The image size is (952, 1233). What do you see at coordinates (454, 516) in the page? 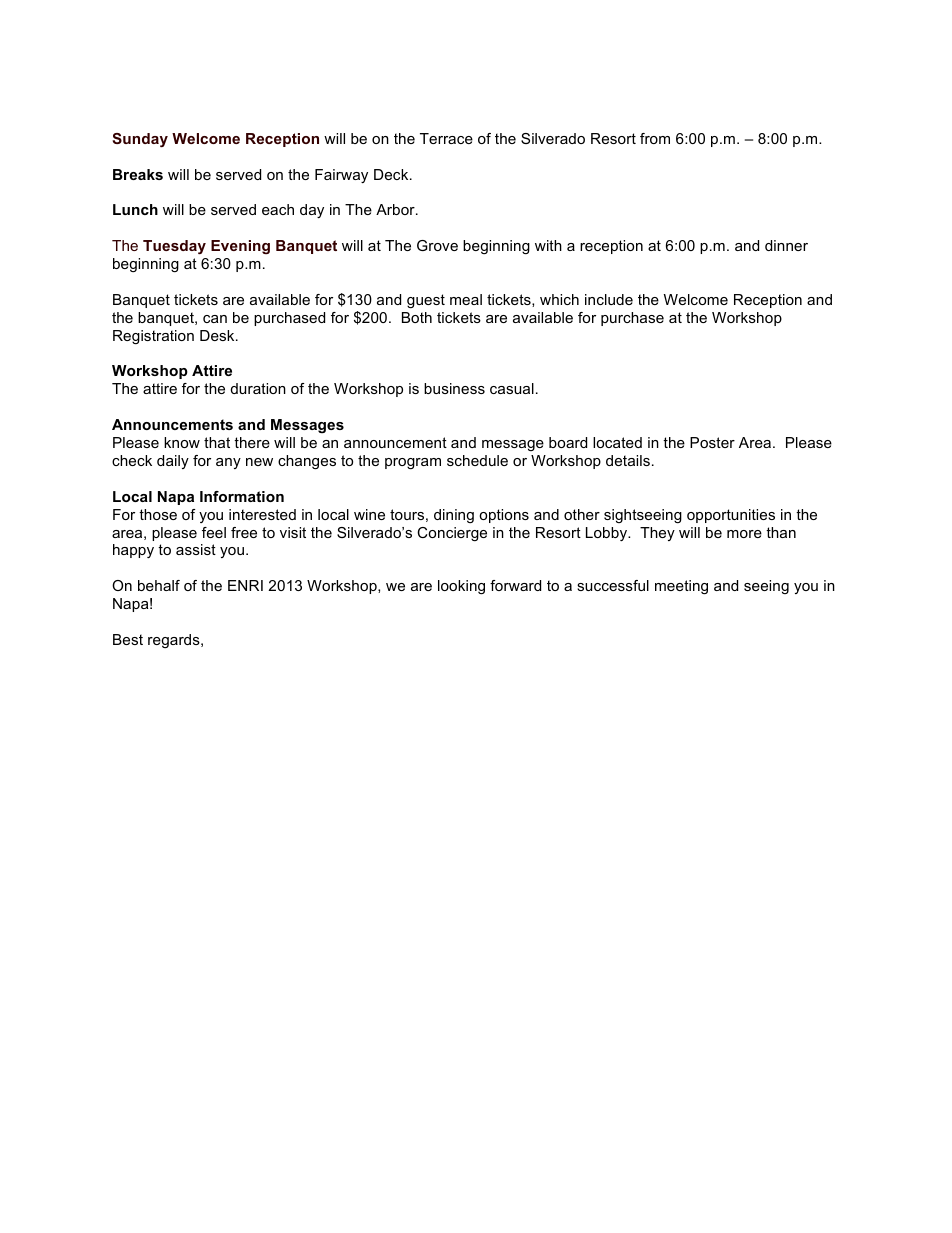
I see `dining` at bounding box center [454, 516].
